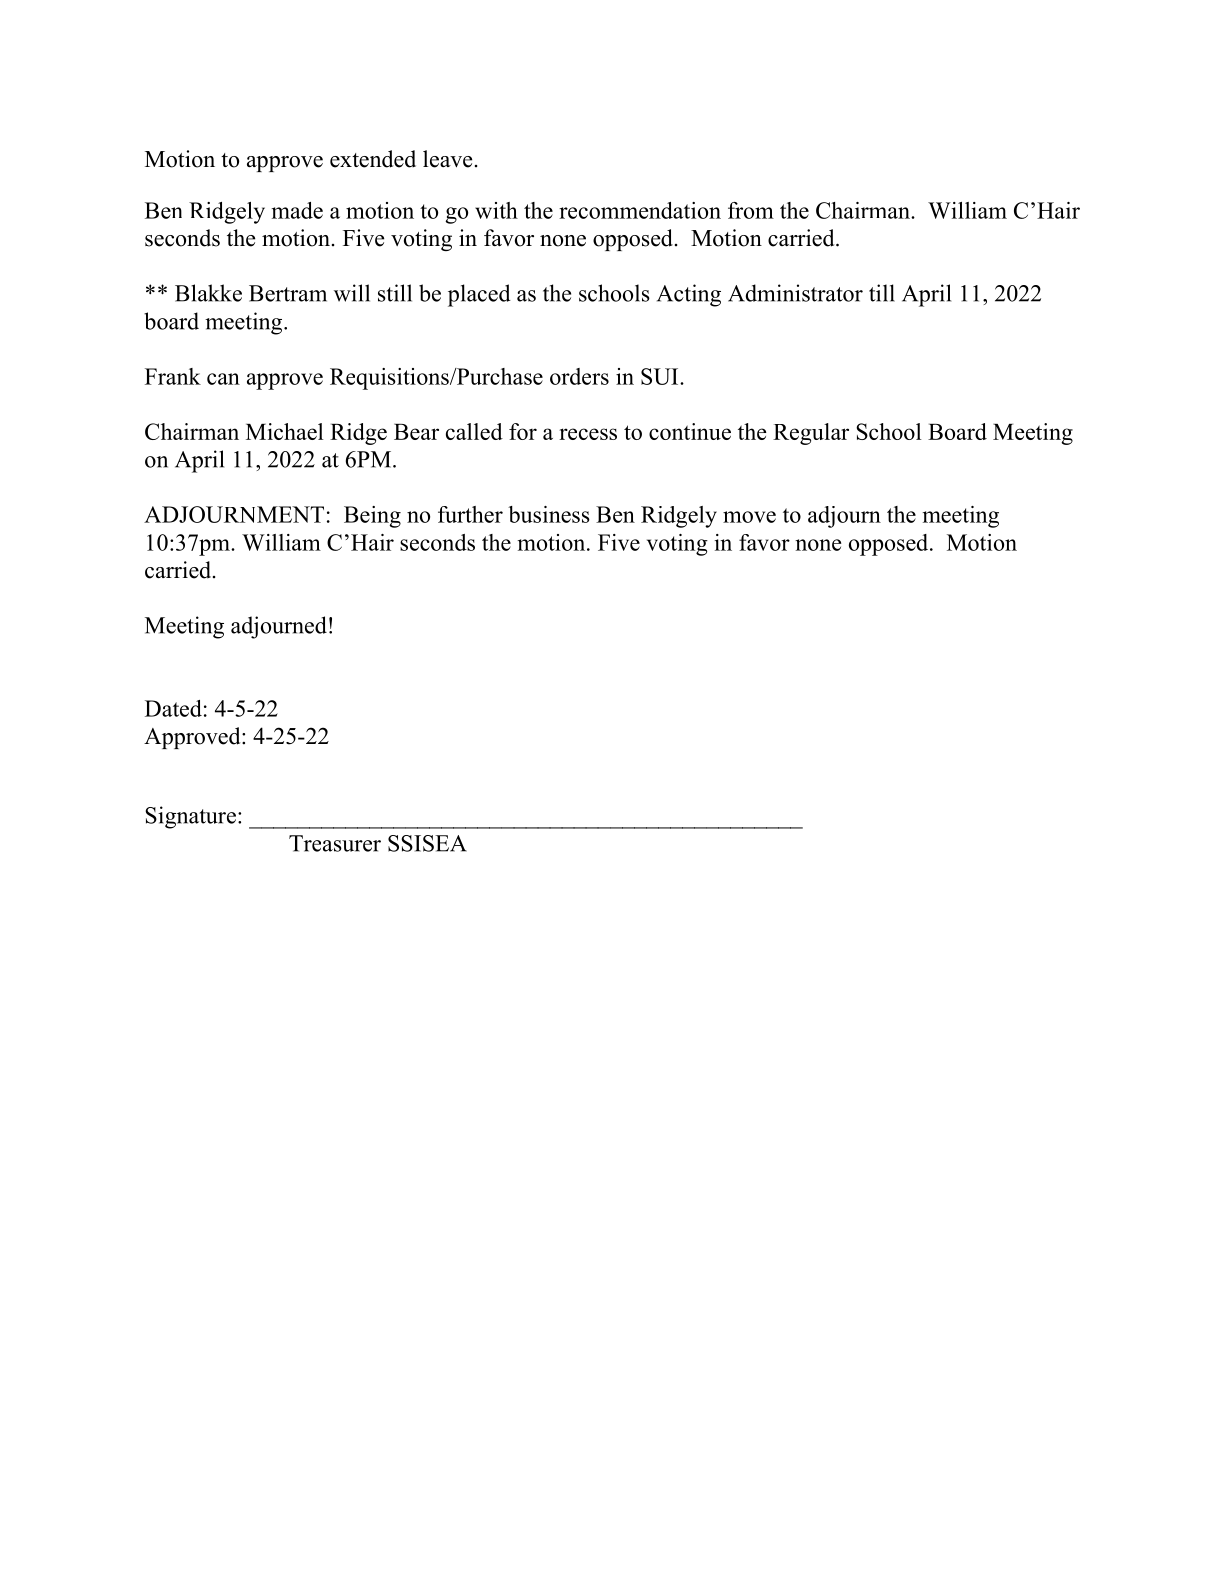 Image resolution: width=1227 pixels, height=1588 pixels. Describe the element at coordinates (297, 210) in the screenshot. I see `made` at that location.
